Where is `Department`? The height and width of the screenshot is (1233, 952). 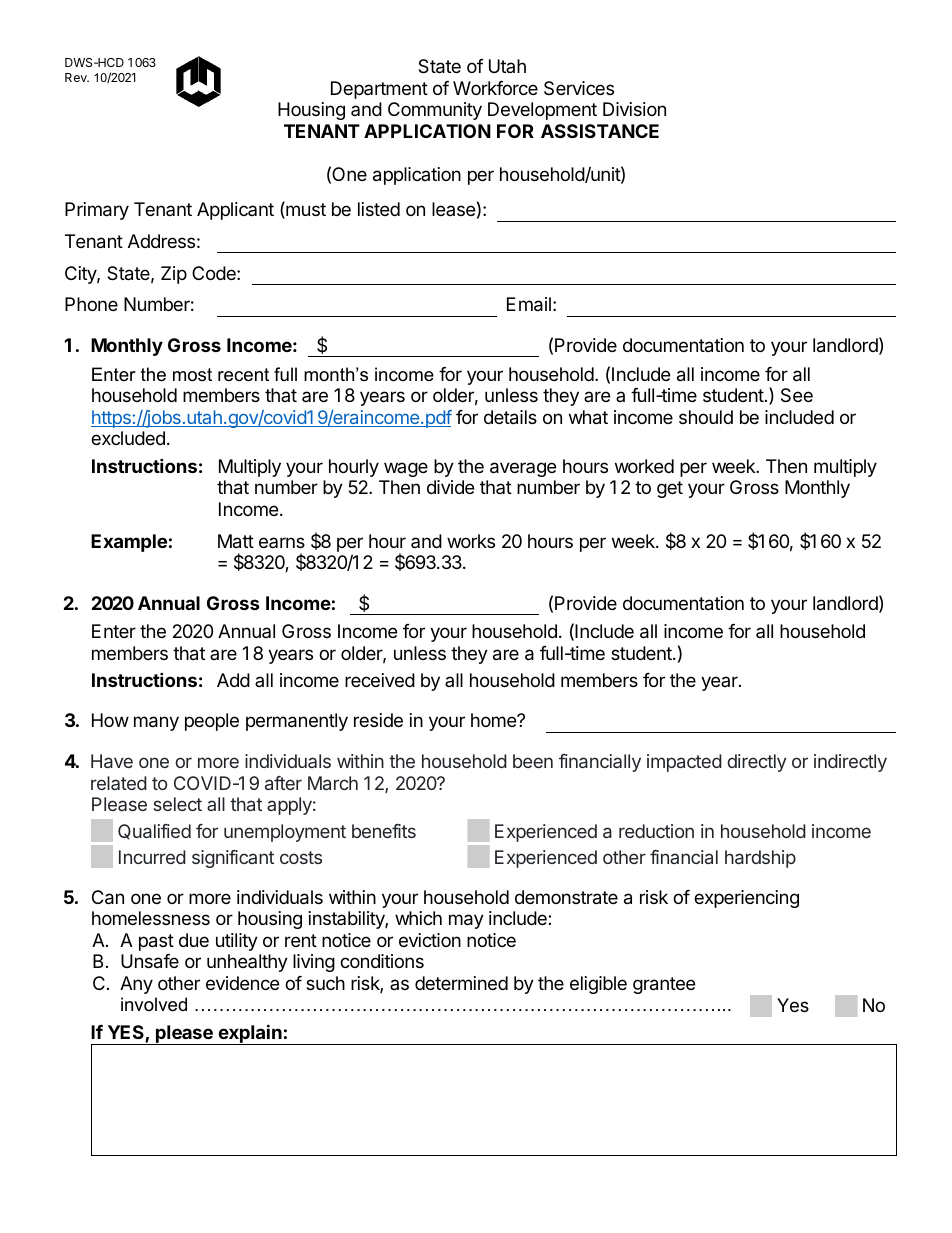
Department is located at coordinates (379, 90).
